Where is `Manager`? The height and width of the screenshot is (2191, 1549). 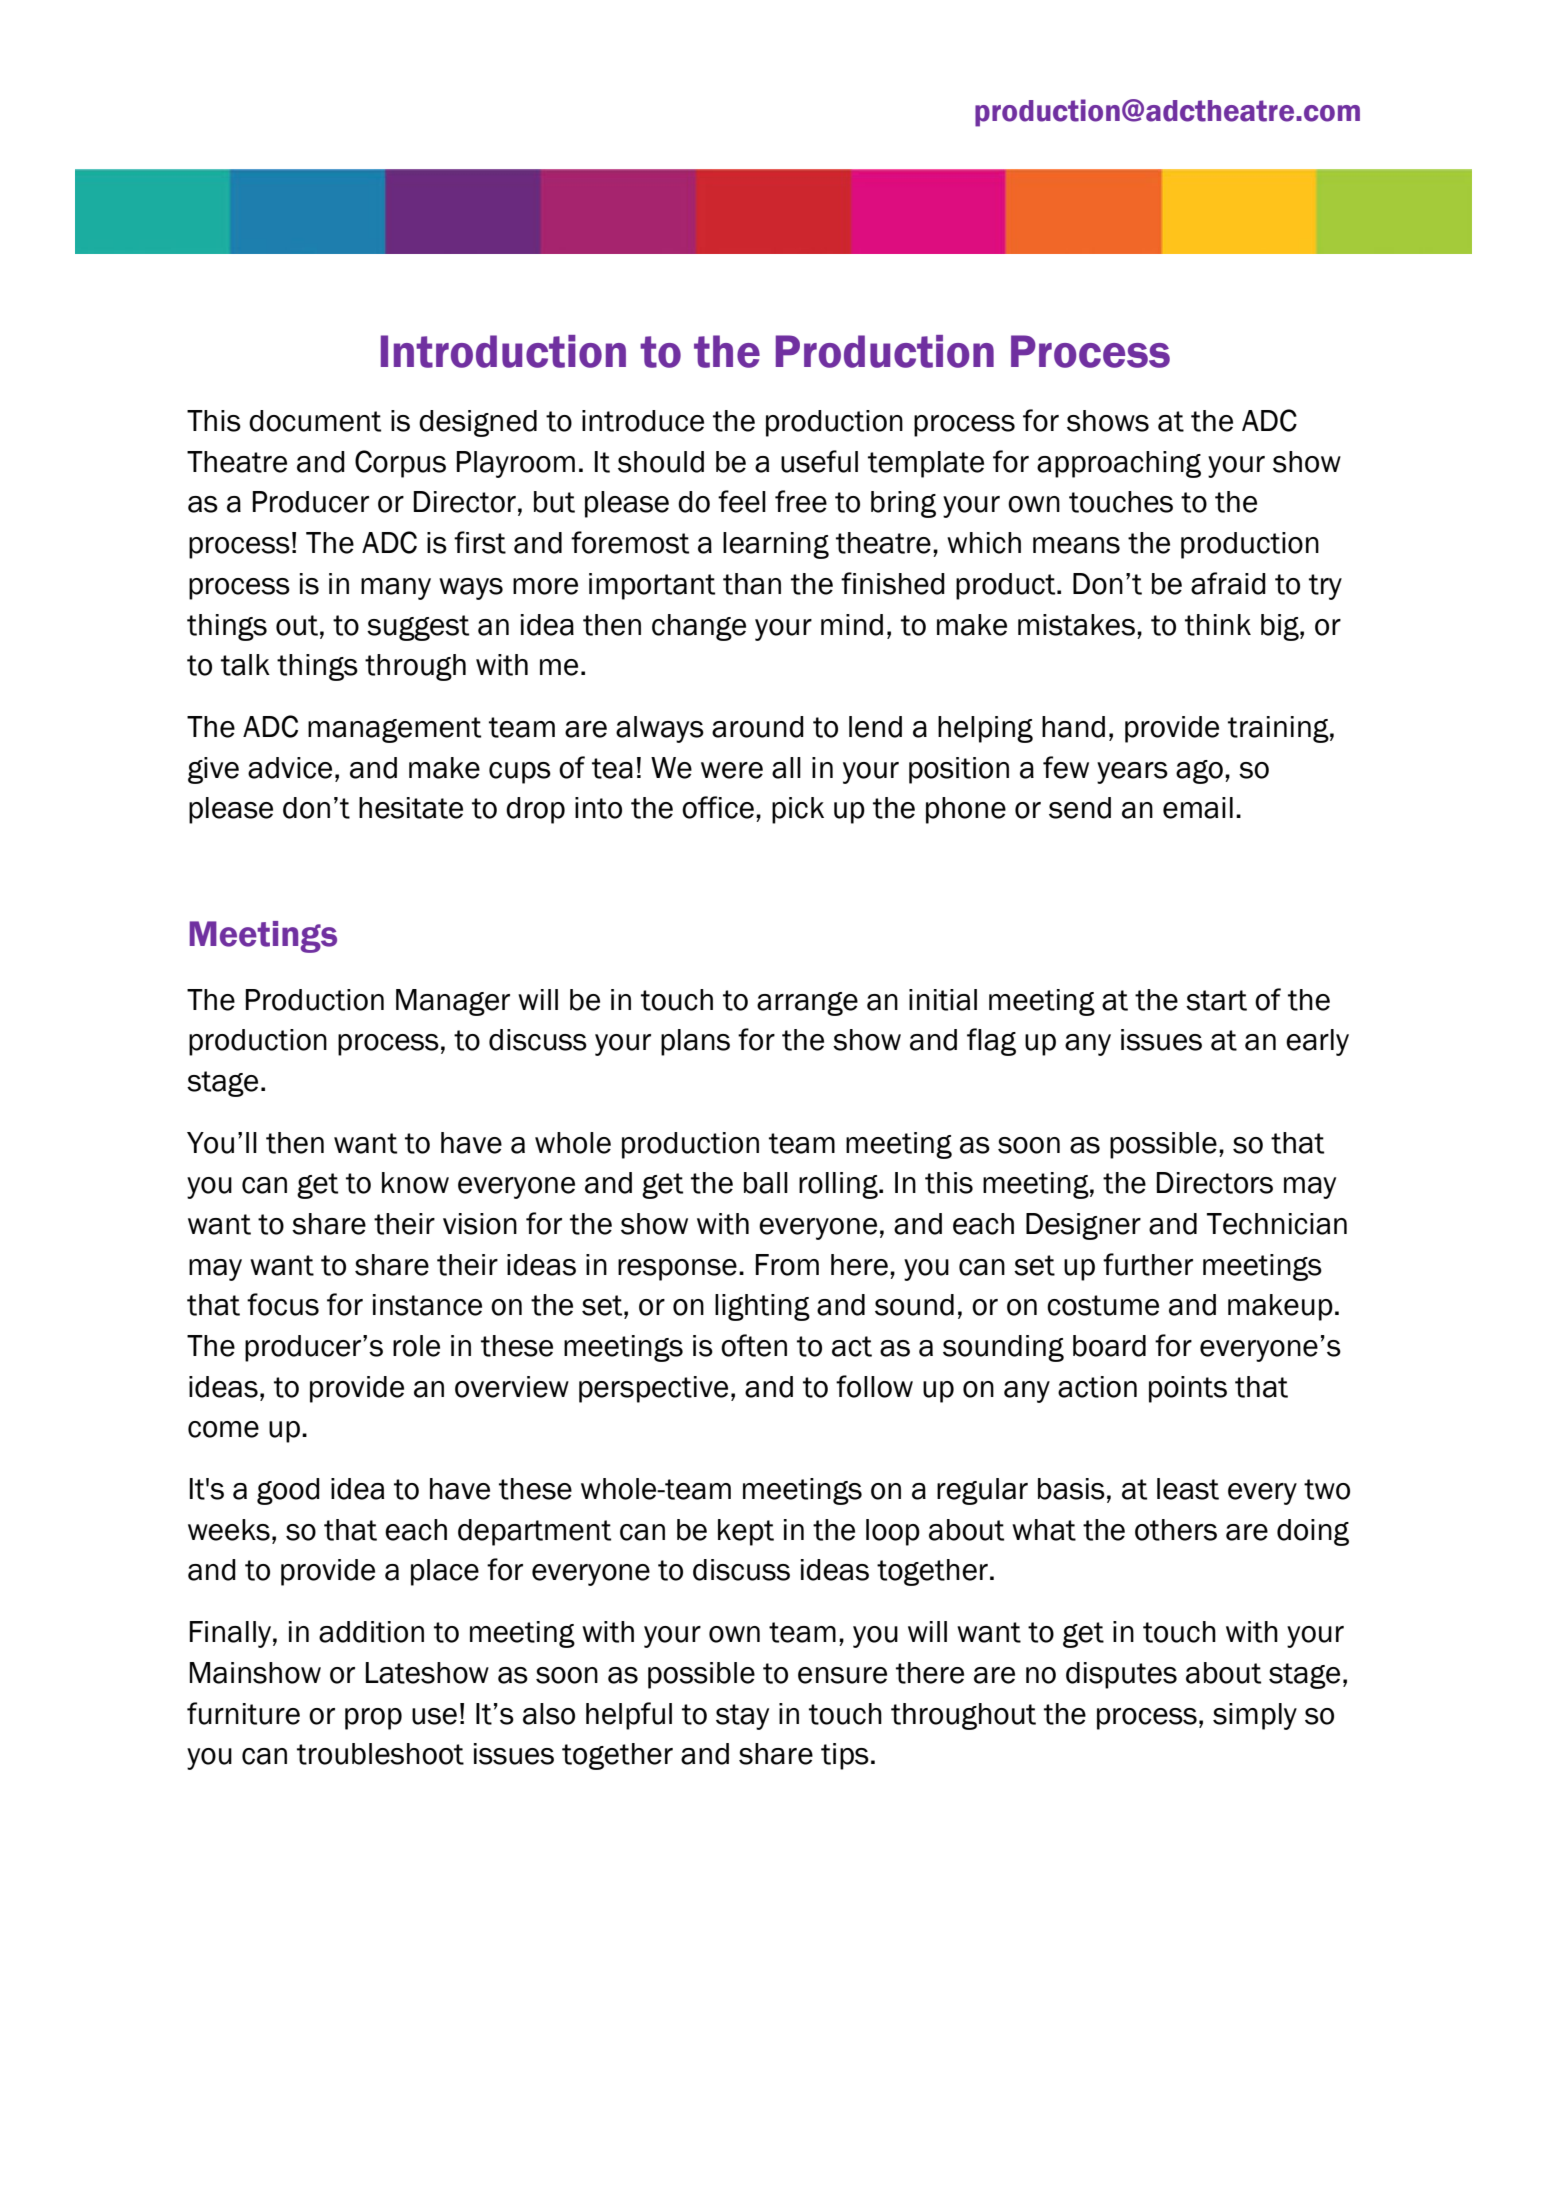 Manager is located at coordinates (453, 1002).
